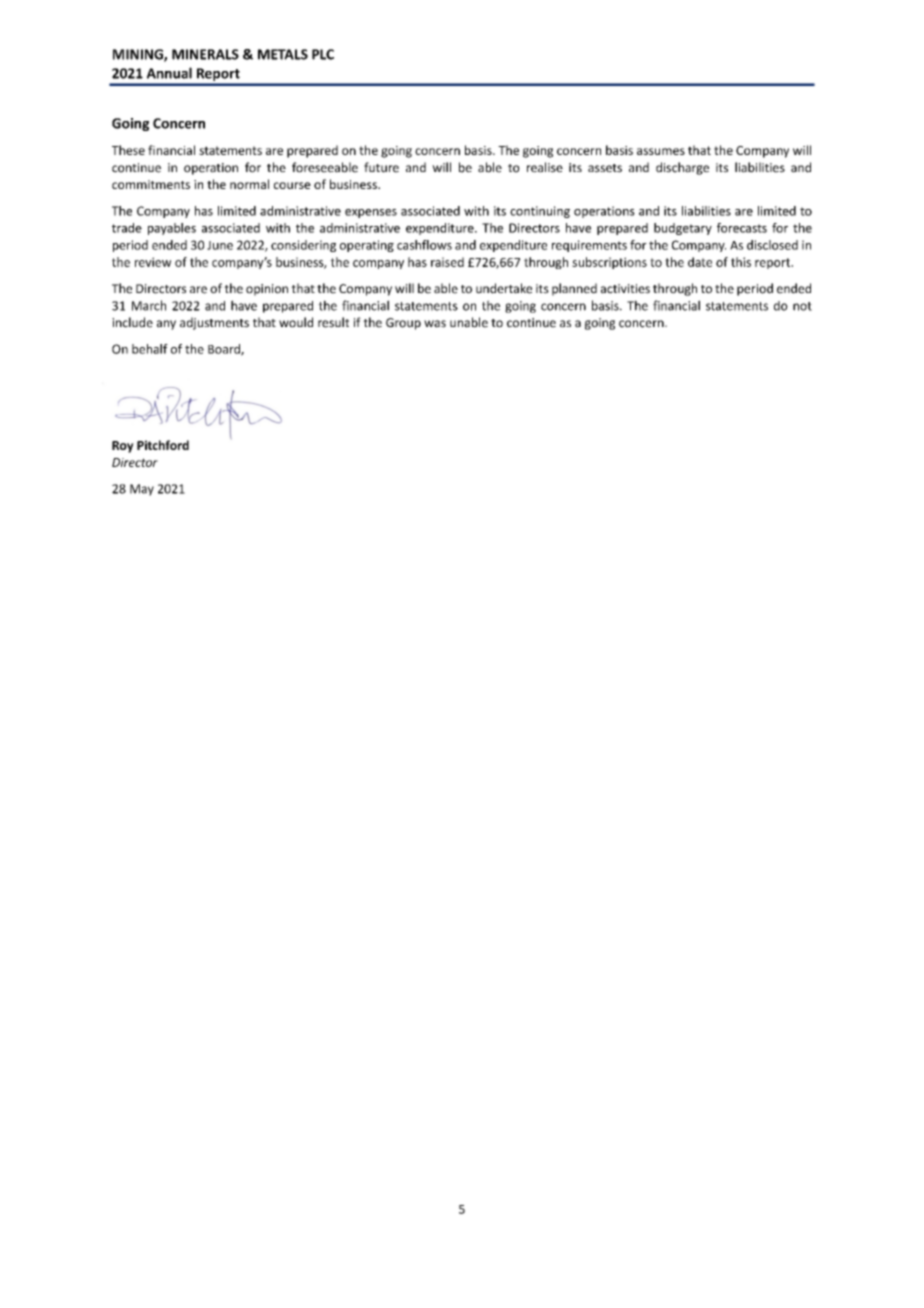  What do you see at coordinates (661, 151) in the screenshot?
I see `assumes` at bounding box center [661, 151].
